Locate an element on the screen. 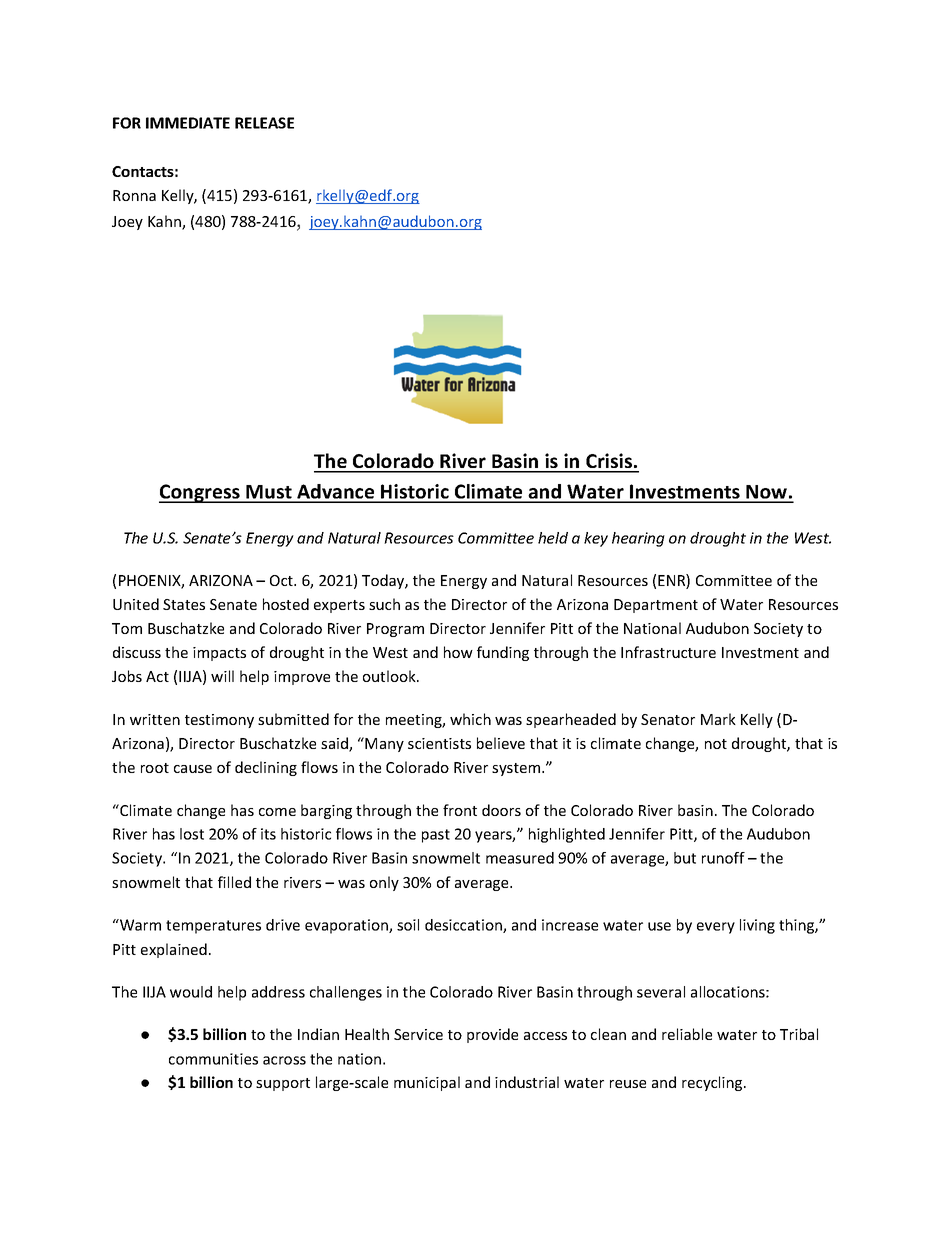 This screenshot has width=952, height=1233. communities is located at coordinates (213, 1059).
